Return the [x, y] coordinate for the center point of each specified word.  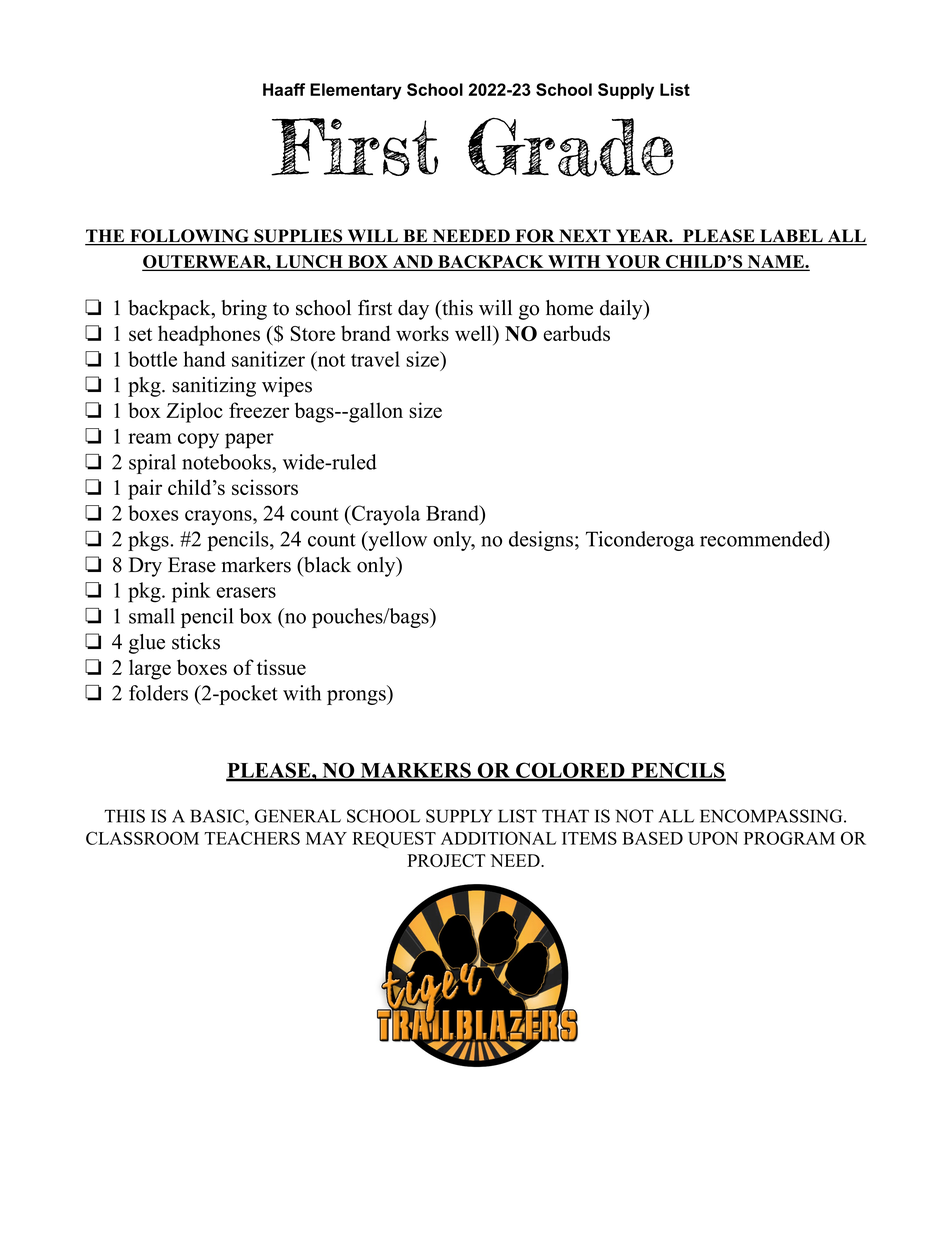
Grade [571, 147]
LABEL [790, 237]
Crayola [385, 515]
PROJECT [446, 860]
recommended [763, 540]
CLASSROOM [142, 838]
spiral [152, 464]
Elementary [356, 91]
